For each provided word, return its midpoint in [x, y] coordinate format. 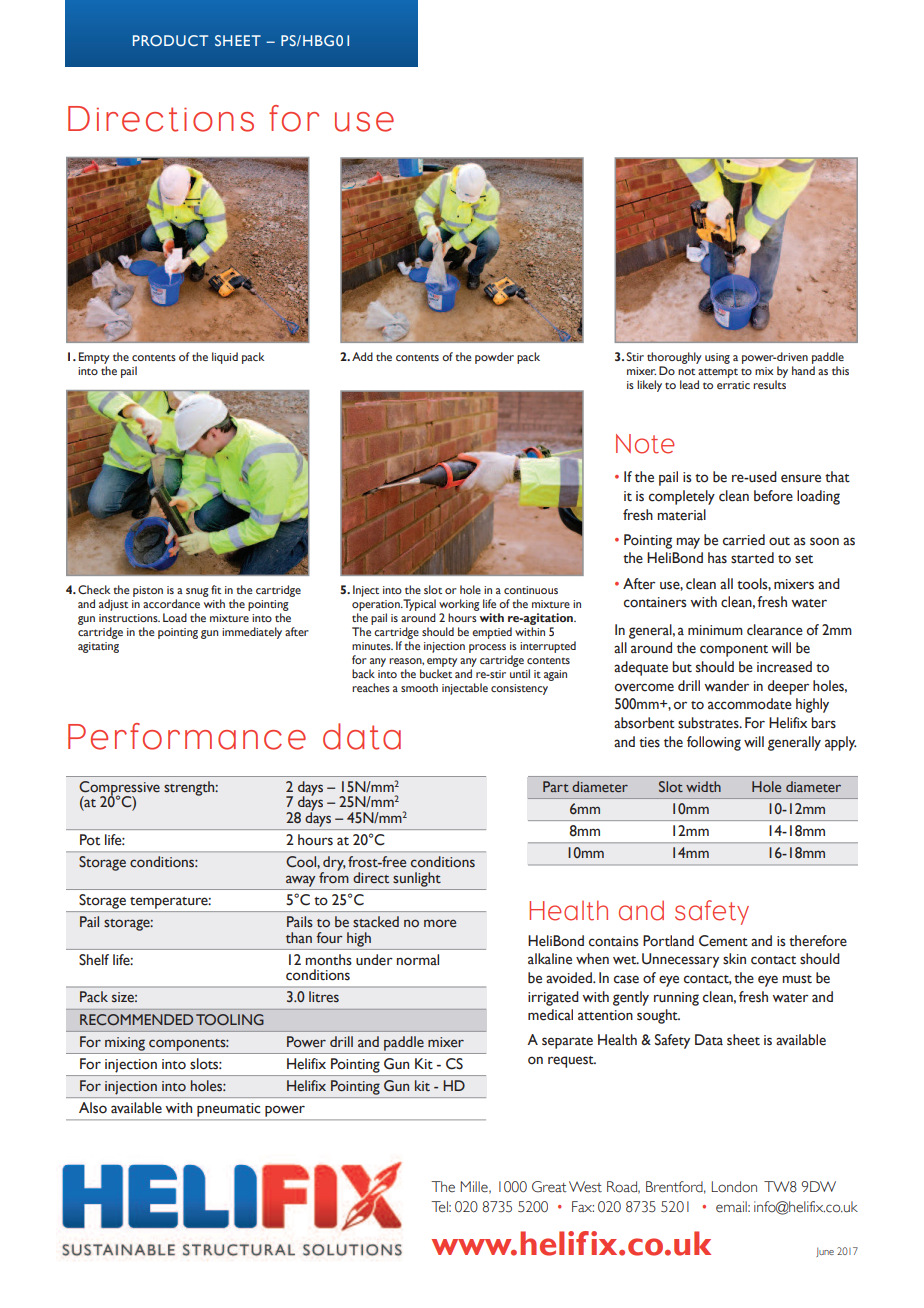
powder [494, 358]
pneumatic [228, 1110]
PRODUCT [170, 40]
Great [549, 1187]
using [717, 358]
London [734, 1187]
